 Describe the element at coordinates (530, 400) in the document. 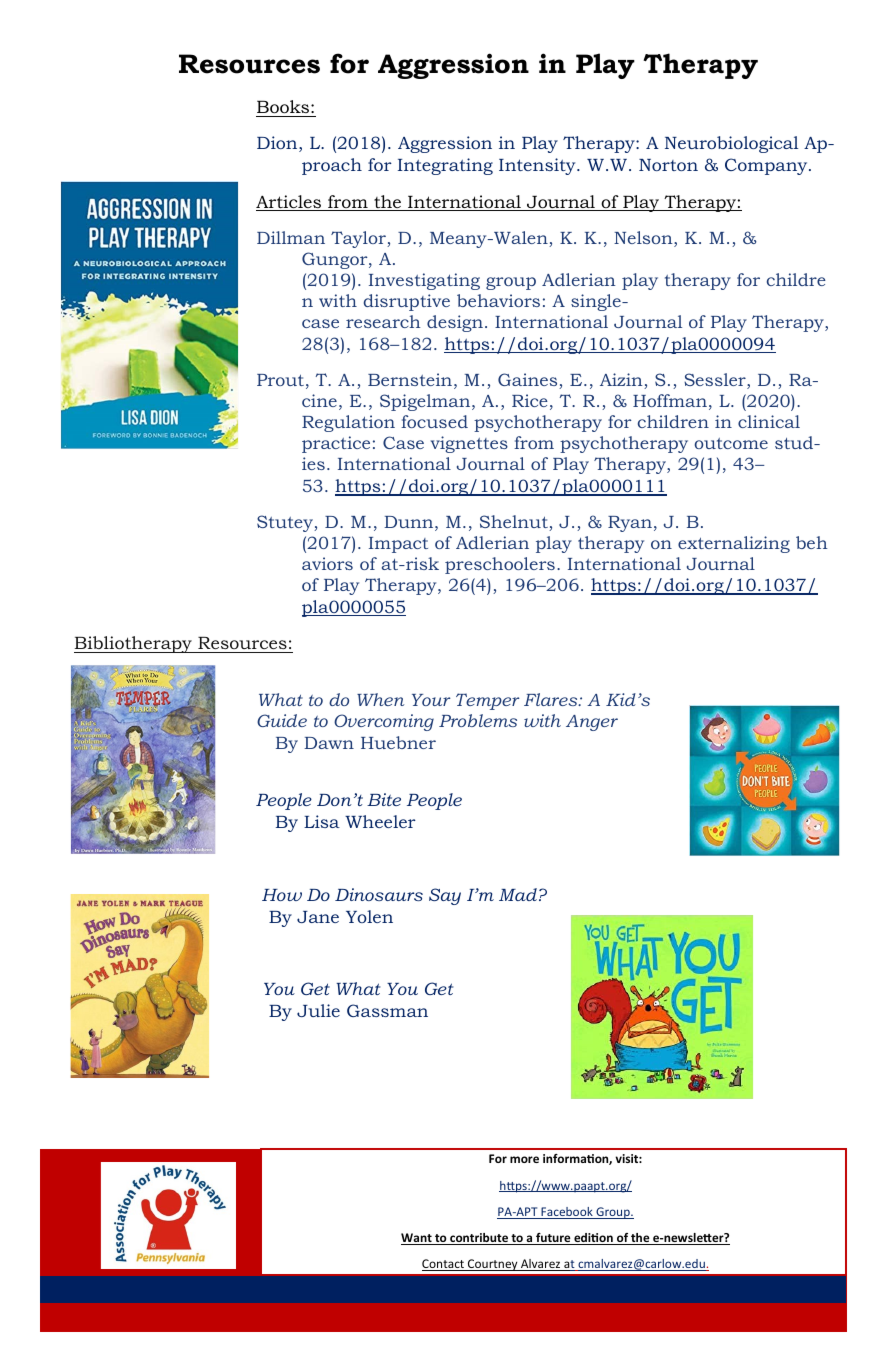

I see `Rice` at that location.
